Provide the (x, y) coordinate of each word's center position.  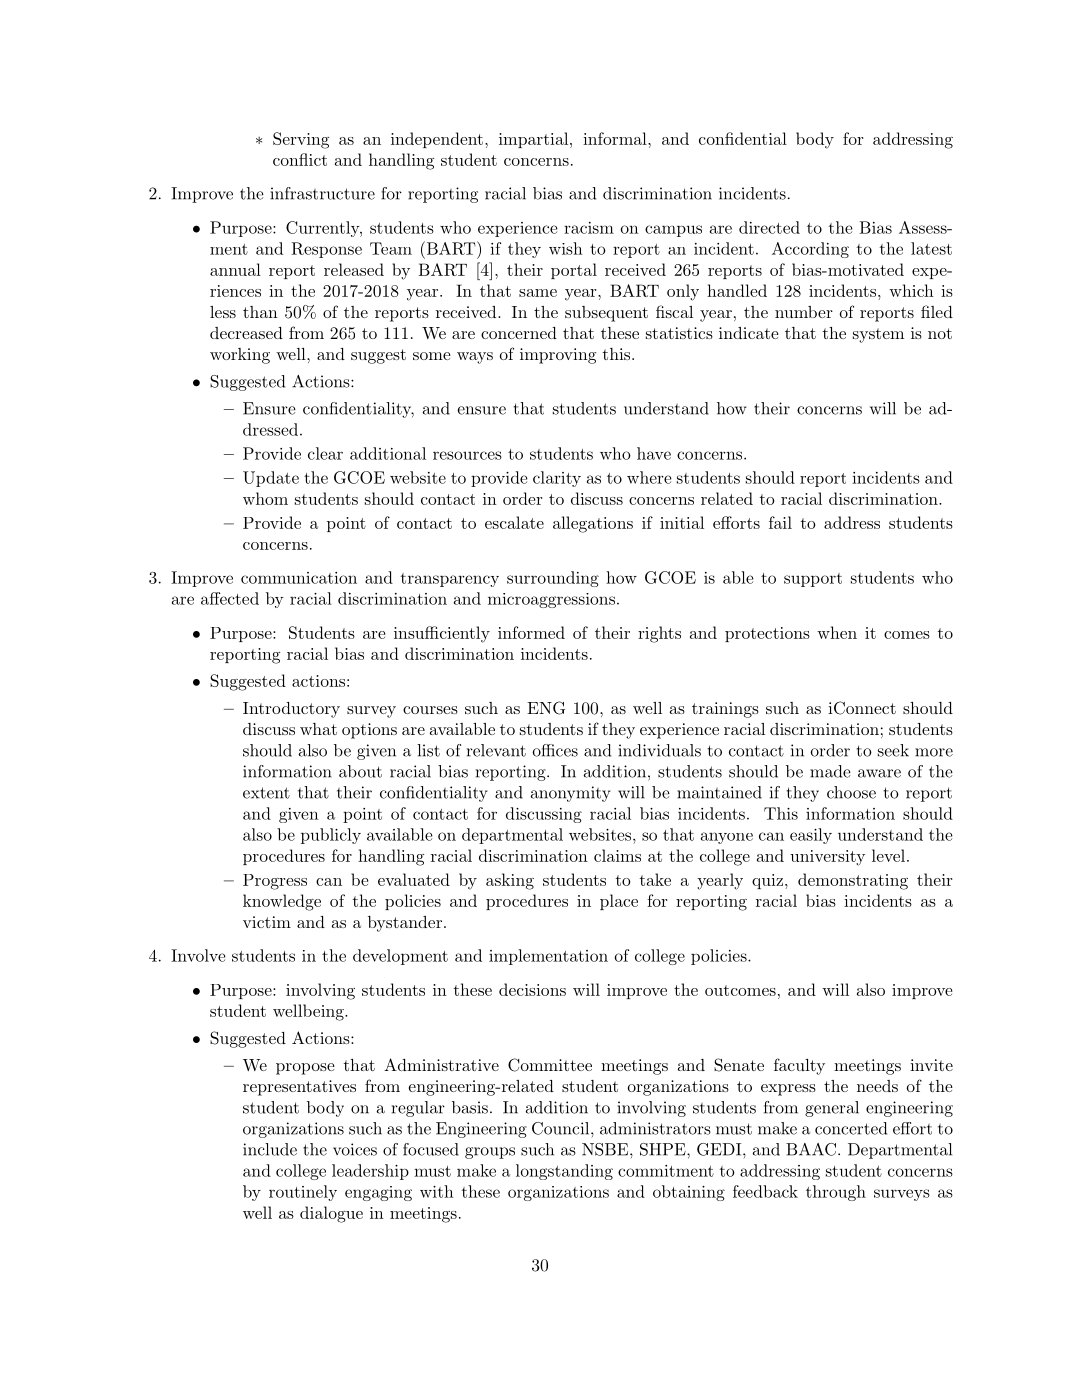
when (837, 632)
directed (769, 227)
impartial (533, 140)
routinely (303, 1193)
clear (325, 453)
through (836, 1193)
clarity (557, 479)
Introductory (291, 710)
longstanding (564, 1172)
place (619, 902)
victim (267, 922)
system (878, 335)
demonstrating (853, 881)
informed (531, 632)
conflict (300, 159)
